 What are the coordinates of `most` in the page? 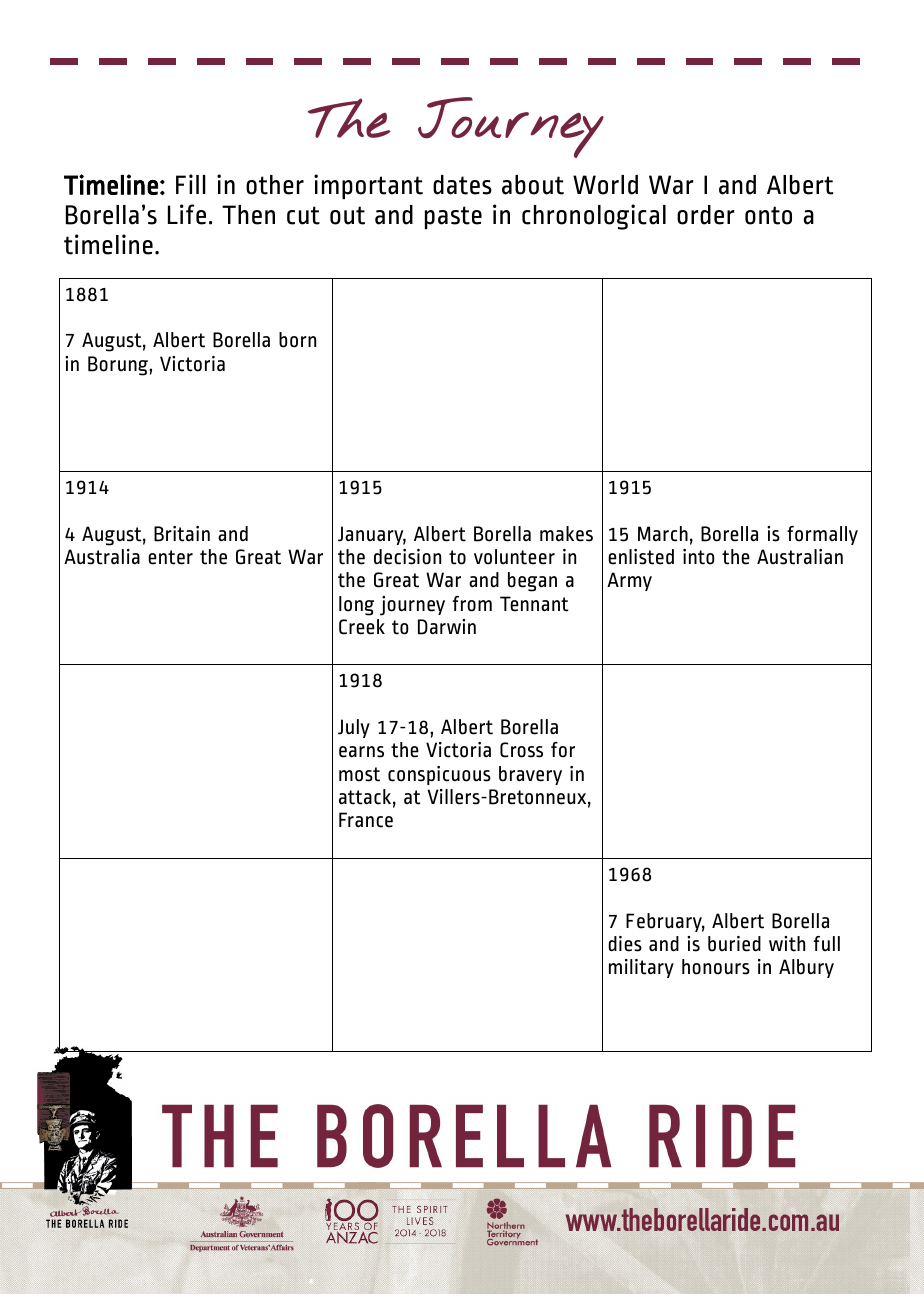 It's located at (359, 774).
